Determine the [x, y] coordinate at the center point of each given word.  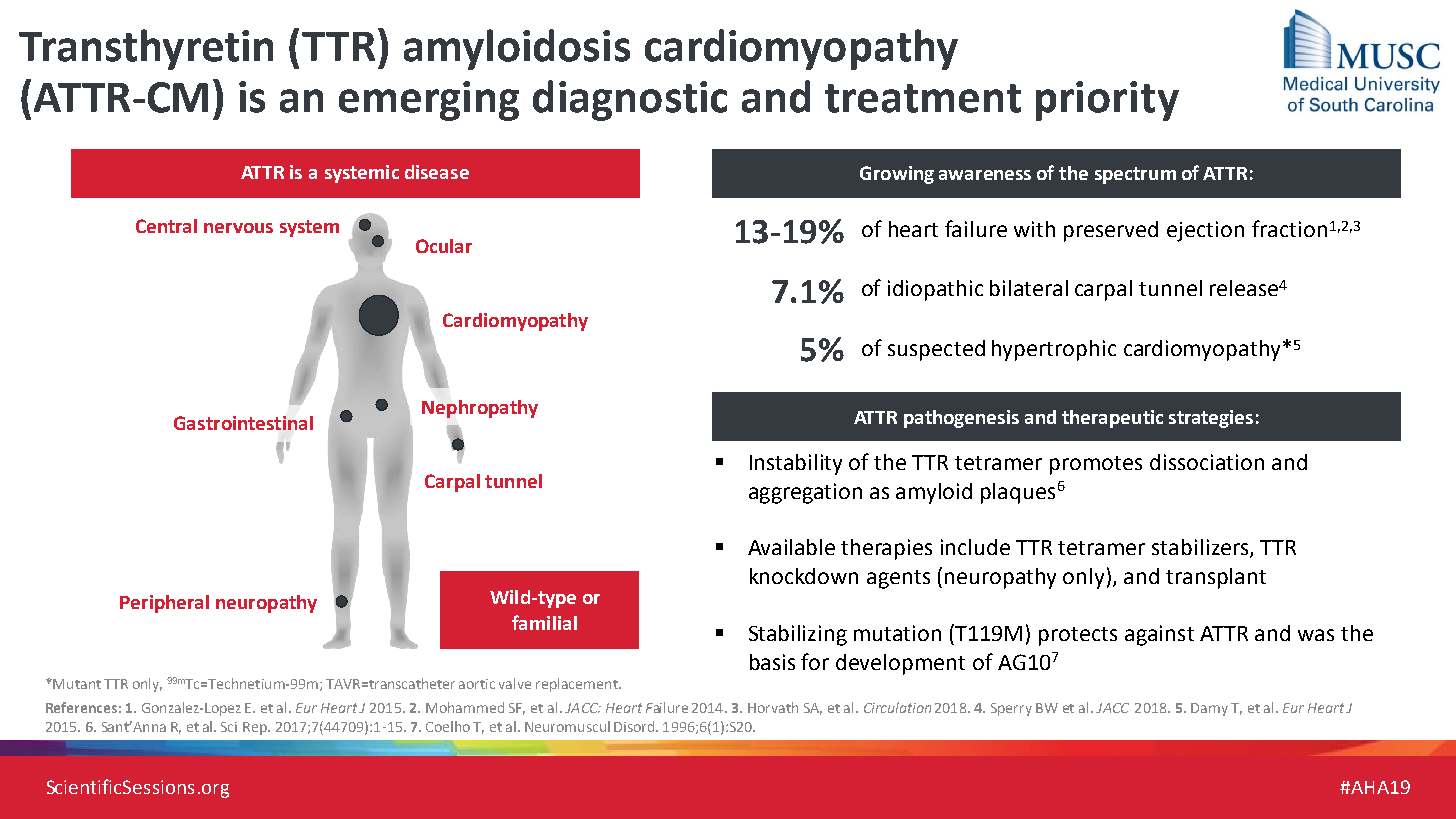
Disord [635, 726]
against [1159, 635]
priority [1107, 101]
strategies [1211, 419]
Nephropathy [480, 409]
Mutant [76, 684]
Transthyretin [146, 49]
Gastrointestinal [243, 423]
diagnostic [630, 100]
